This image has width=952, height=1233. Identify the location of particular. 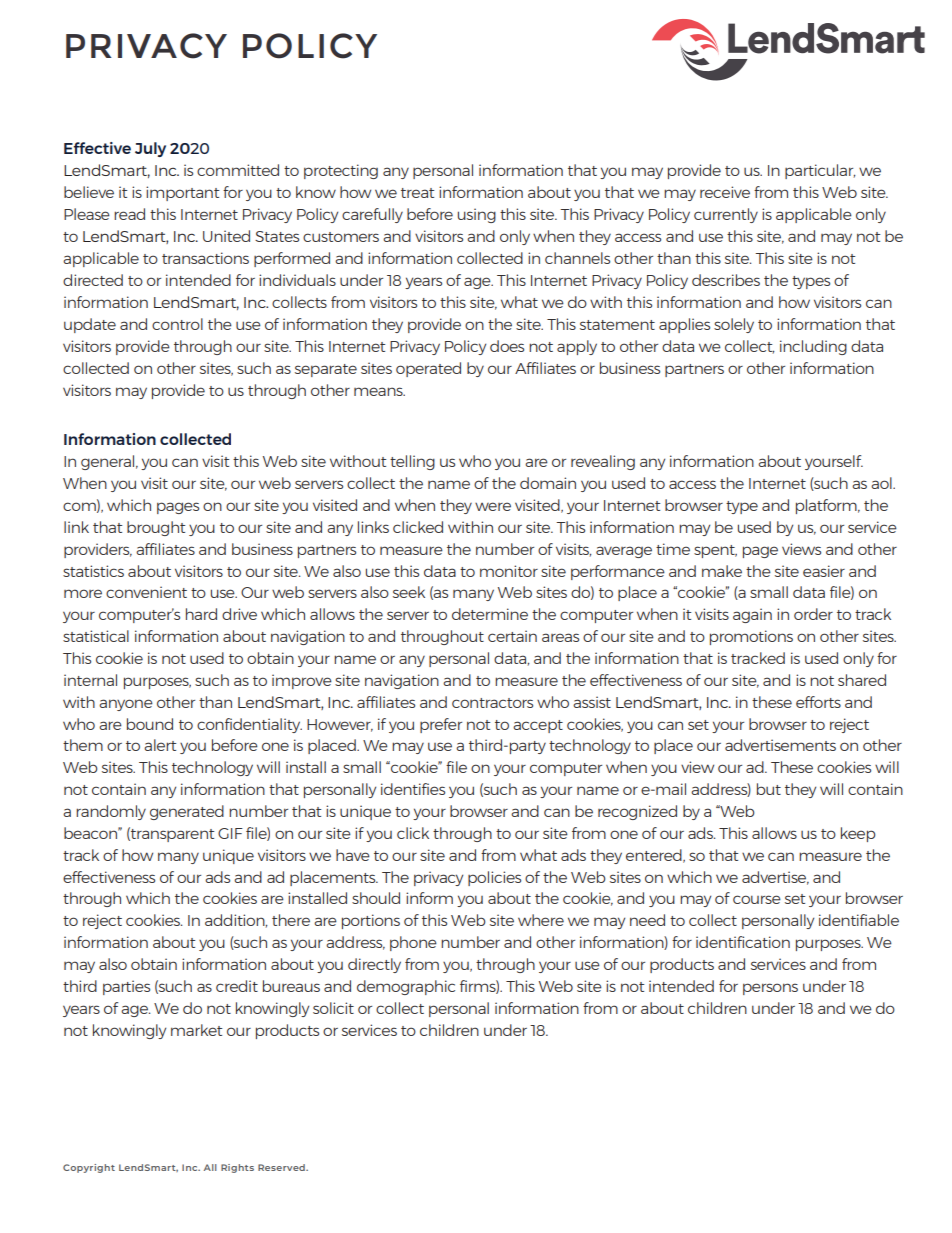
(820, 171).
